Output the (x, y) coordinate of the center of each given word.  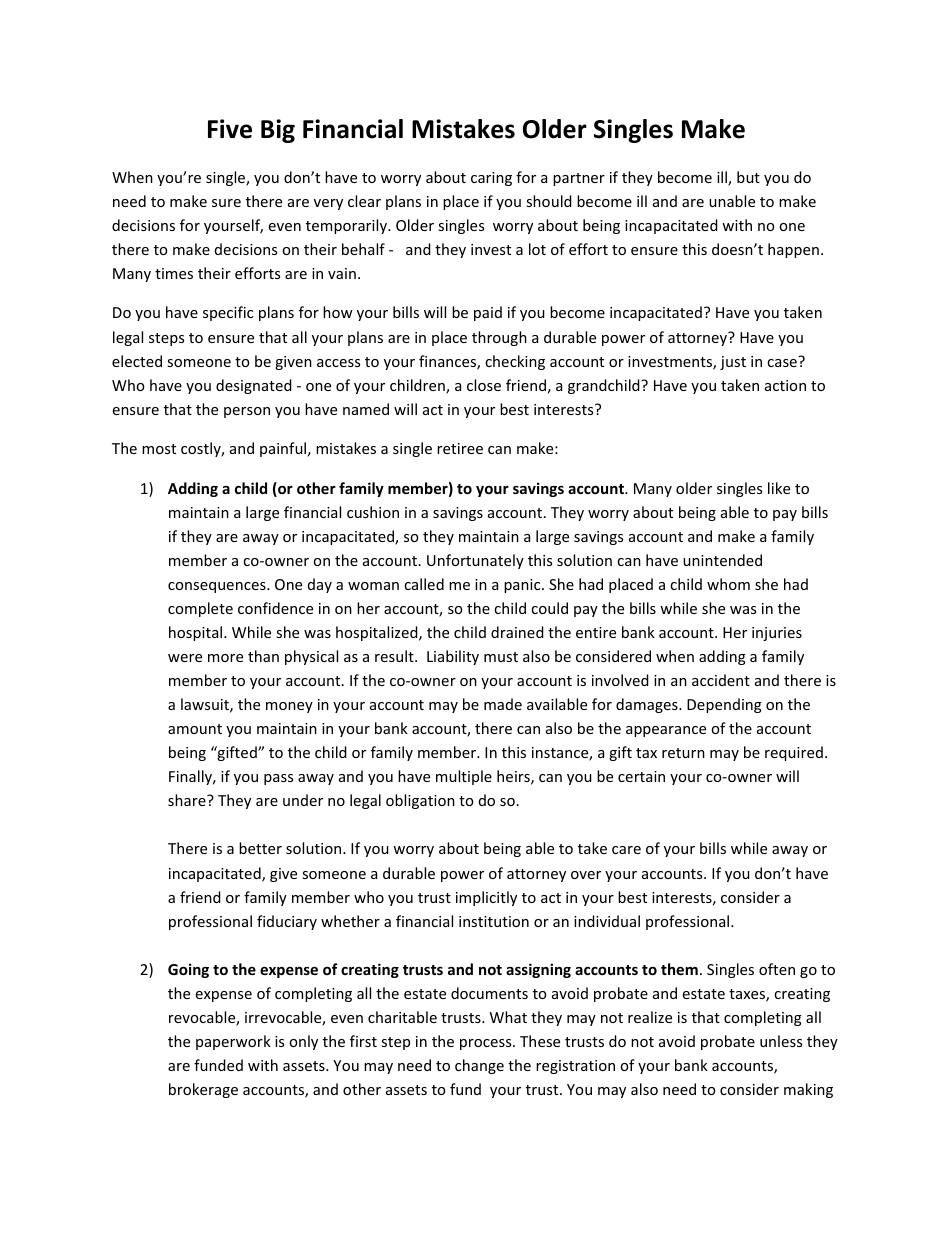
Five (230, 129)
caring (491, 179)
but (748, 177)
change (479, 1066)
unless (781, 1041)
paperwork (233, 1042)
